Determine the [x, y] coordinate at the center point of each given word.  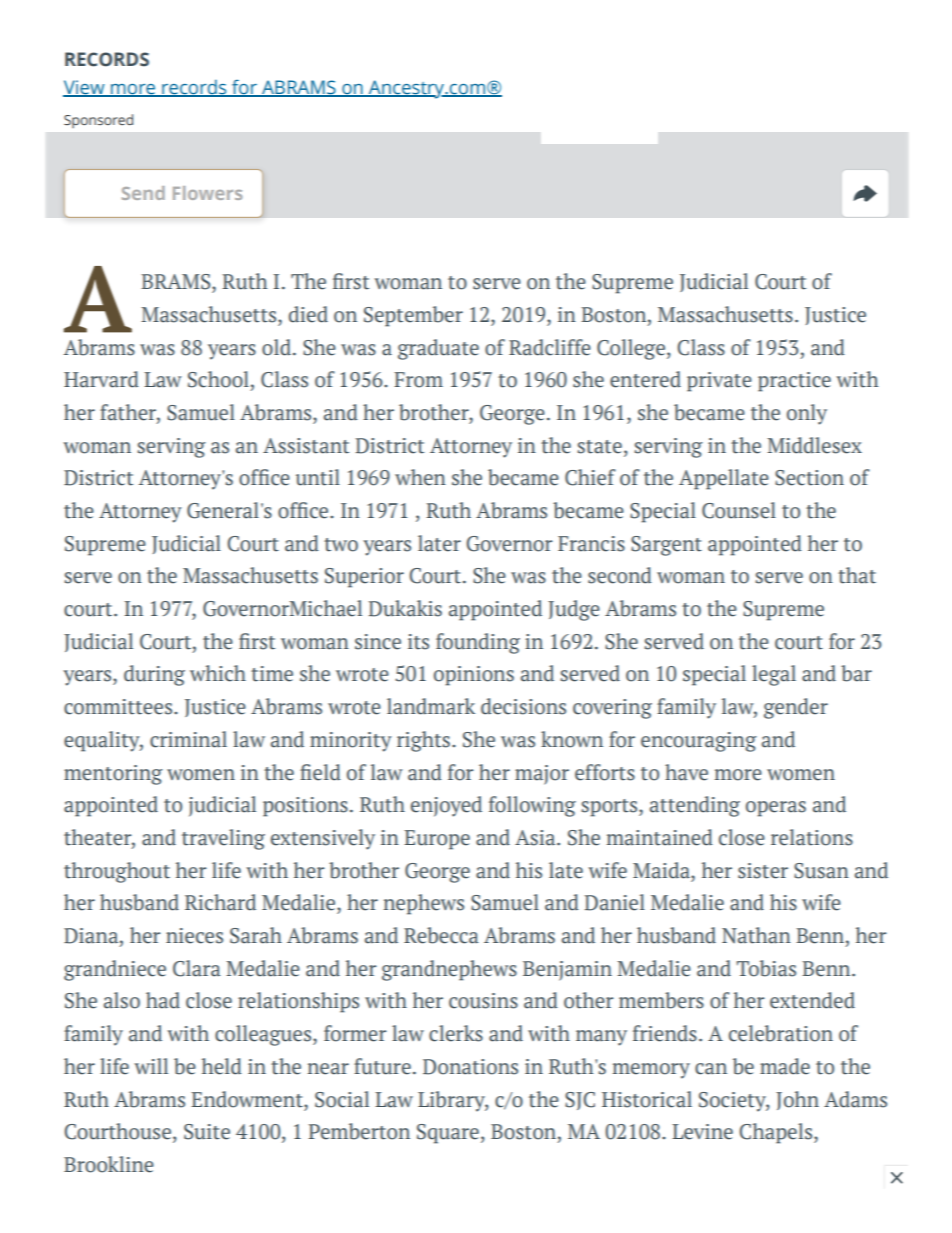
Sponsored [98, 121]
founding [478, 643]
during [154, 675]
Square [448, 1134]
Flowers [207, 193]
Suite [207, 1132]
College [631, 349]
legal [774, 675]
